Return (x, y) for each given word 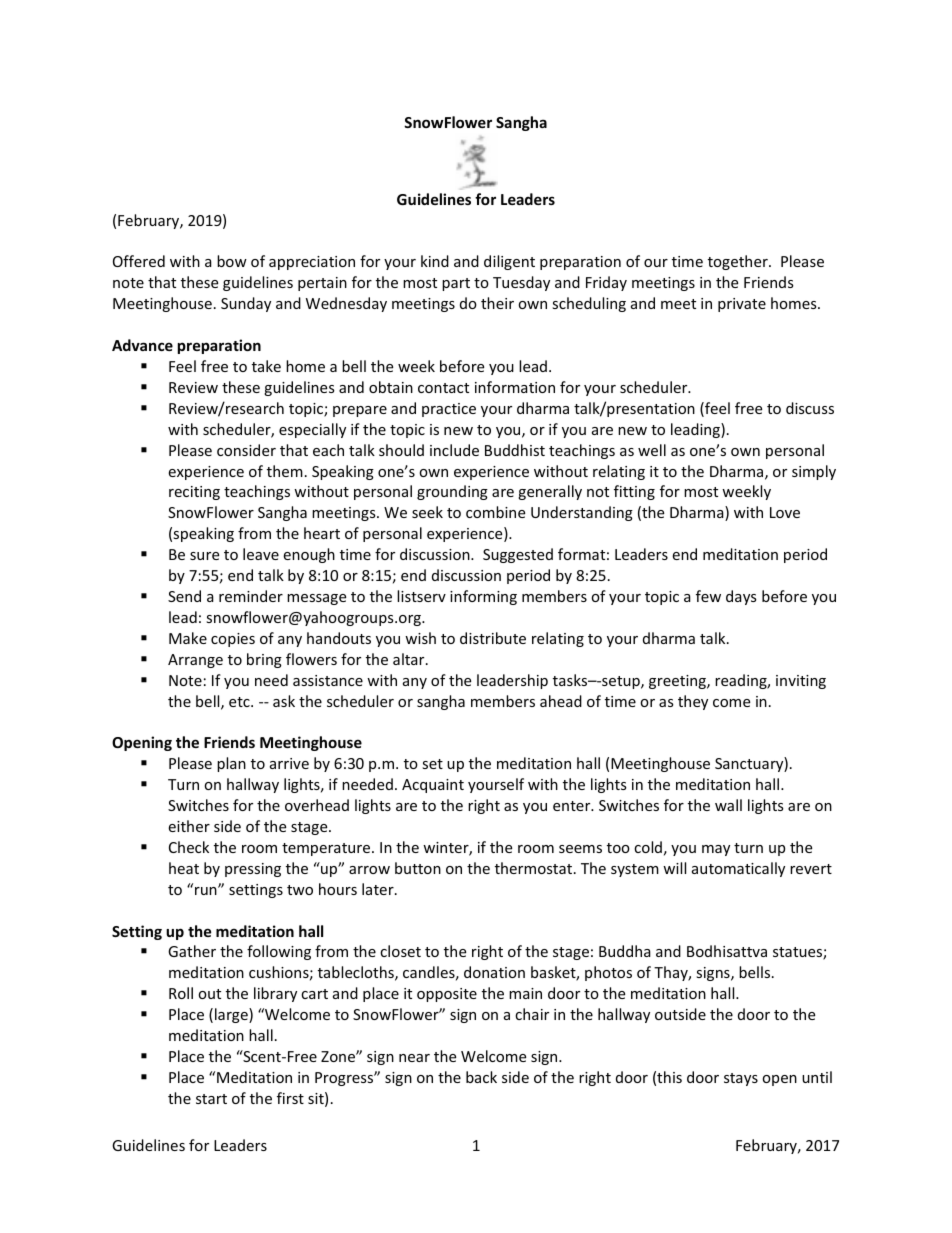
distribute (493, 638)
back (481, 1077)
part (456, 284)
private (742, 305)
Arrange (195, 661)
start (211, 1099)
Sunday (246, 304)
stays (741, 1079)
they (693, 702)
